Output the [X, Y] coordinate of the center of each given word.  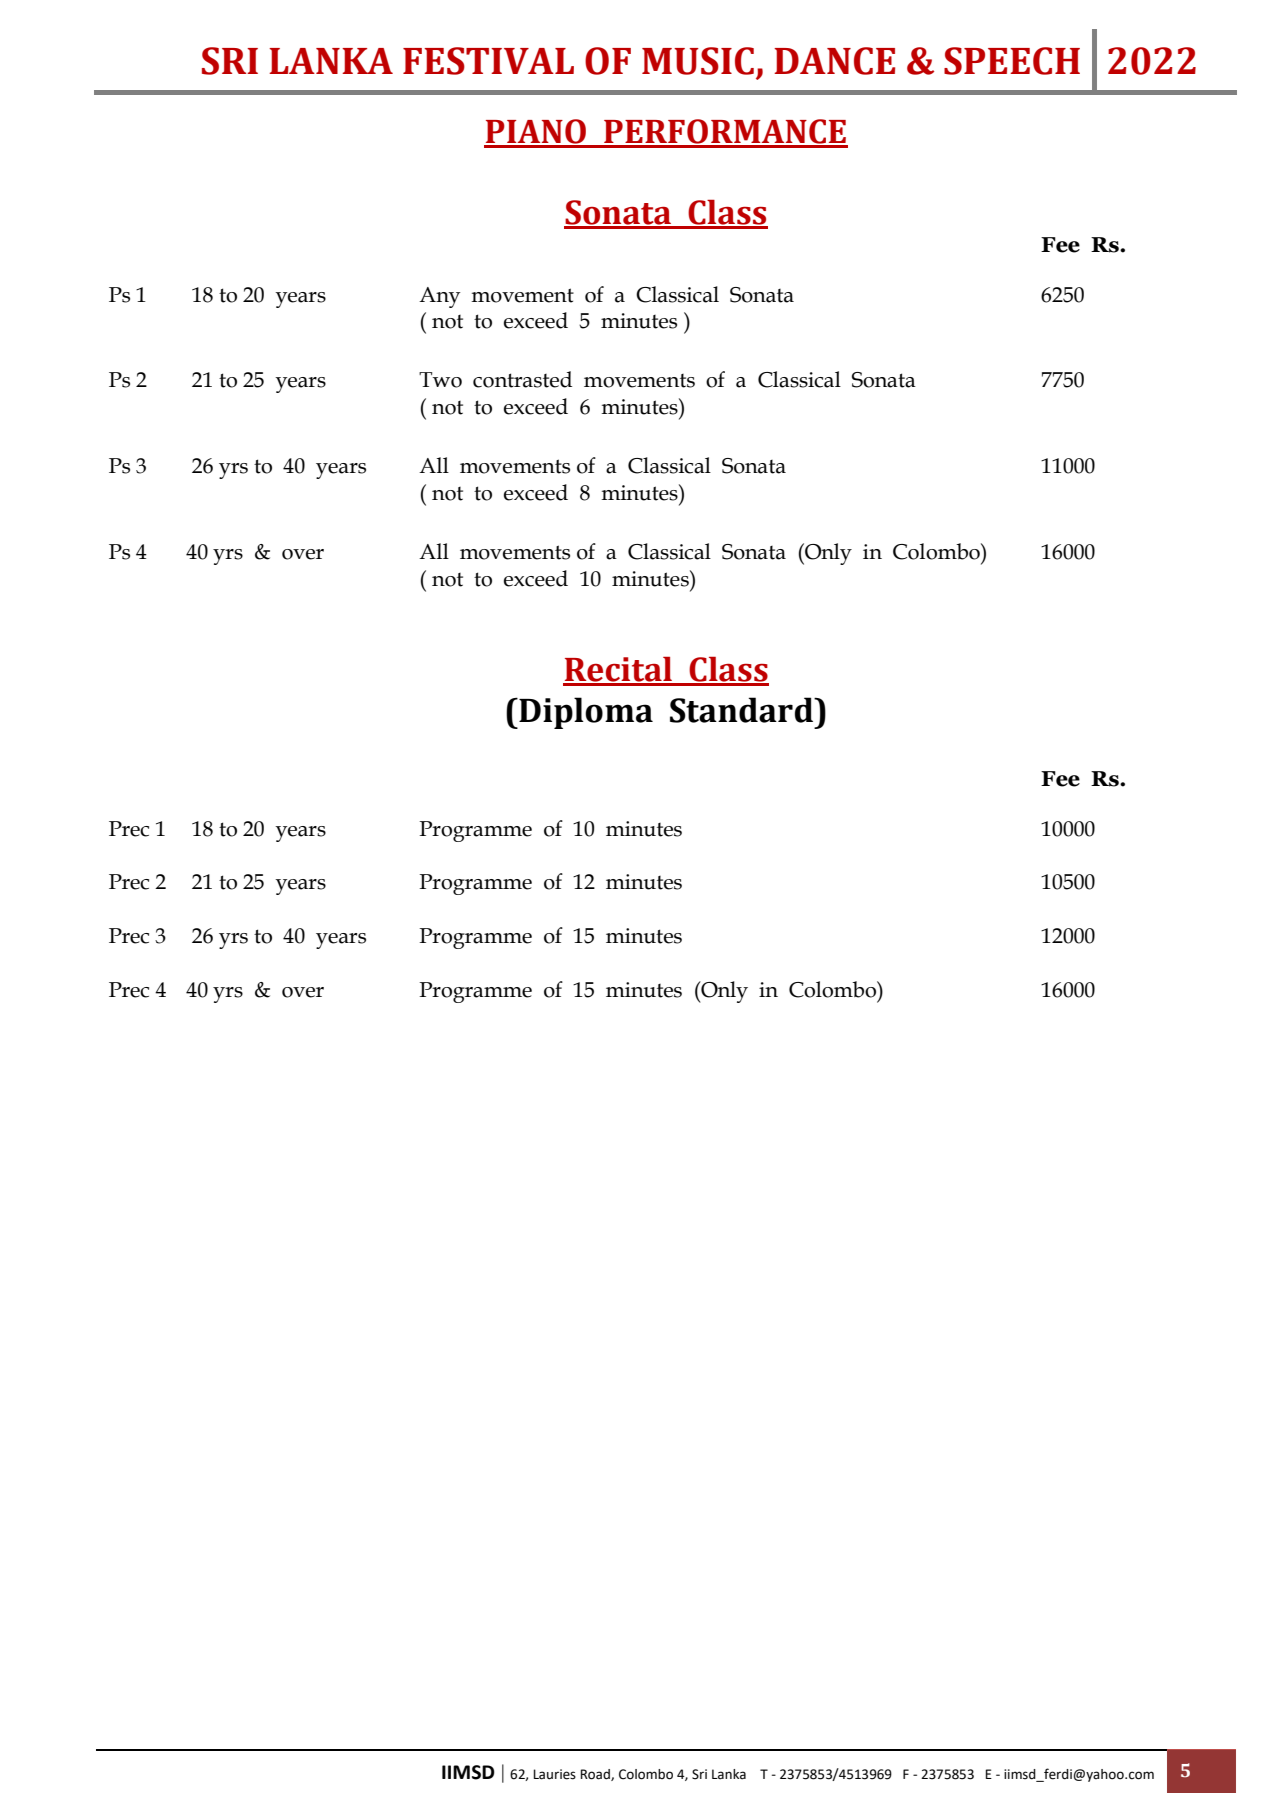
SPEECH [1012, 61]
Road [596, 1775]
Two [440, 380]
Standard [742, 710]
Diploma [585, 713]
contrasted [522, 379]
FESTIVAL [488, 61]
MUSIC [698, 61]
